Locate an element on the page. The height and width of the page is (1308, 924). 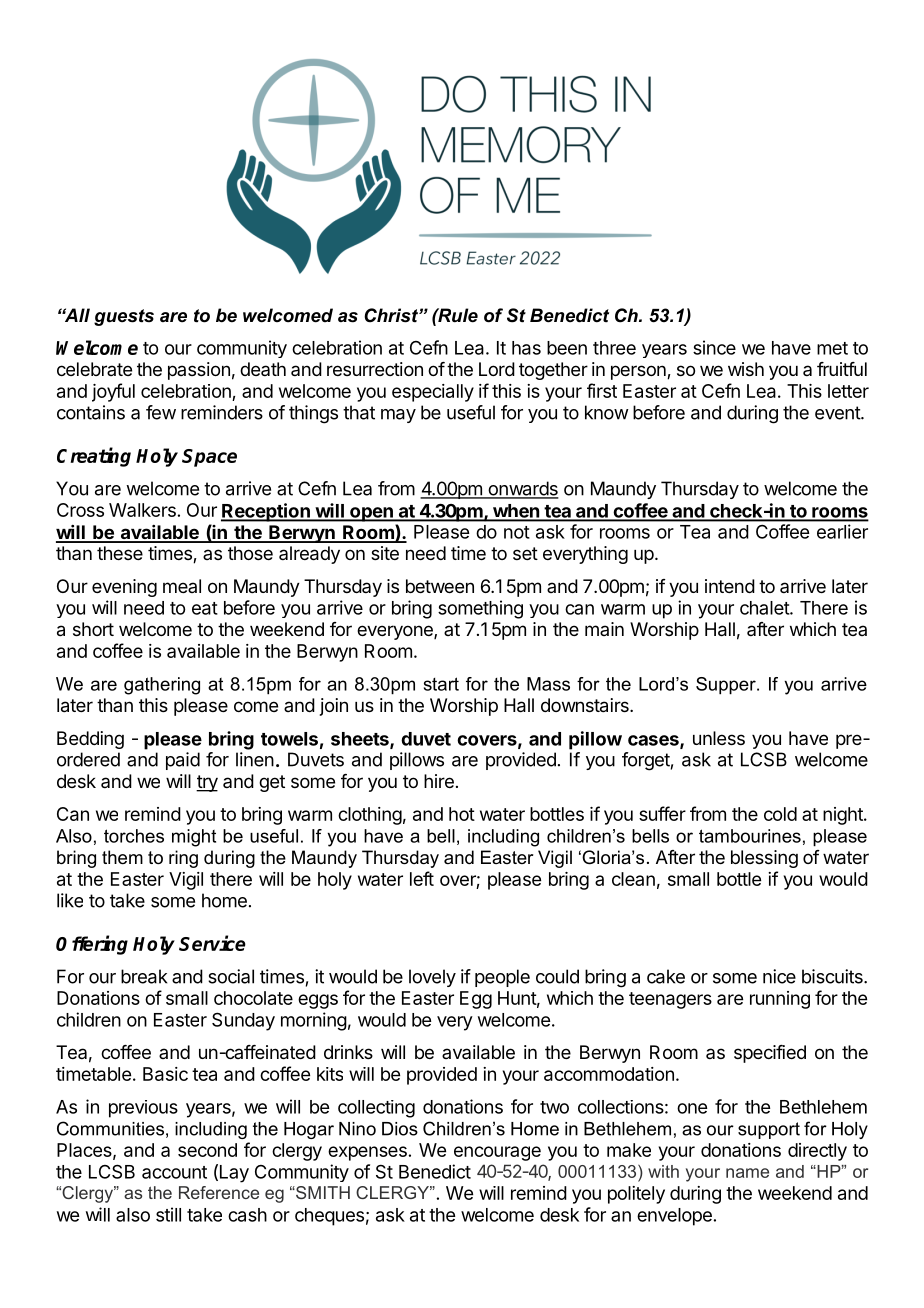
account is located at coordinates (174, 1172).
